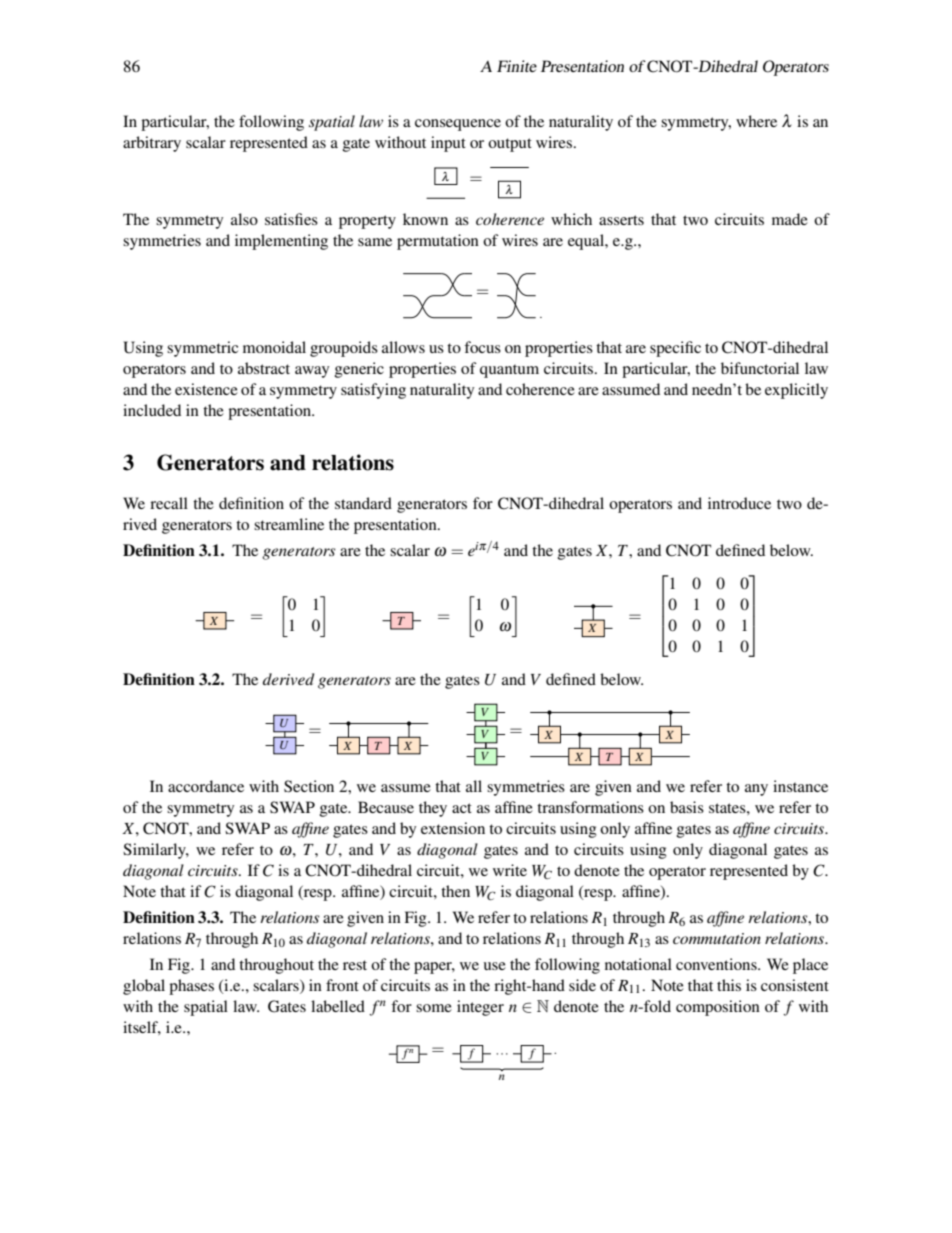 This image has width=952, height=1233. I want to click on introduce, so click(739, 503).
